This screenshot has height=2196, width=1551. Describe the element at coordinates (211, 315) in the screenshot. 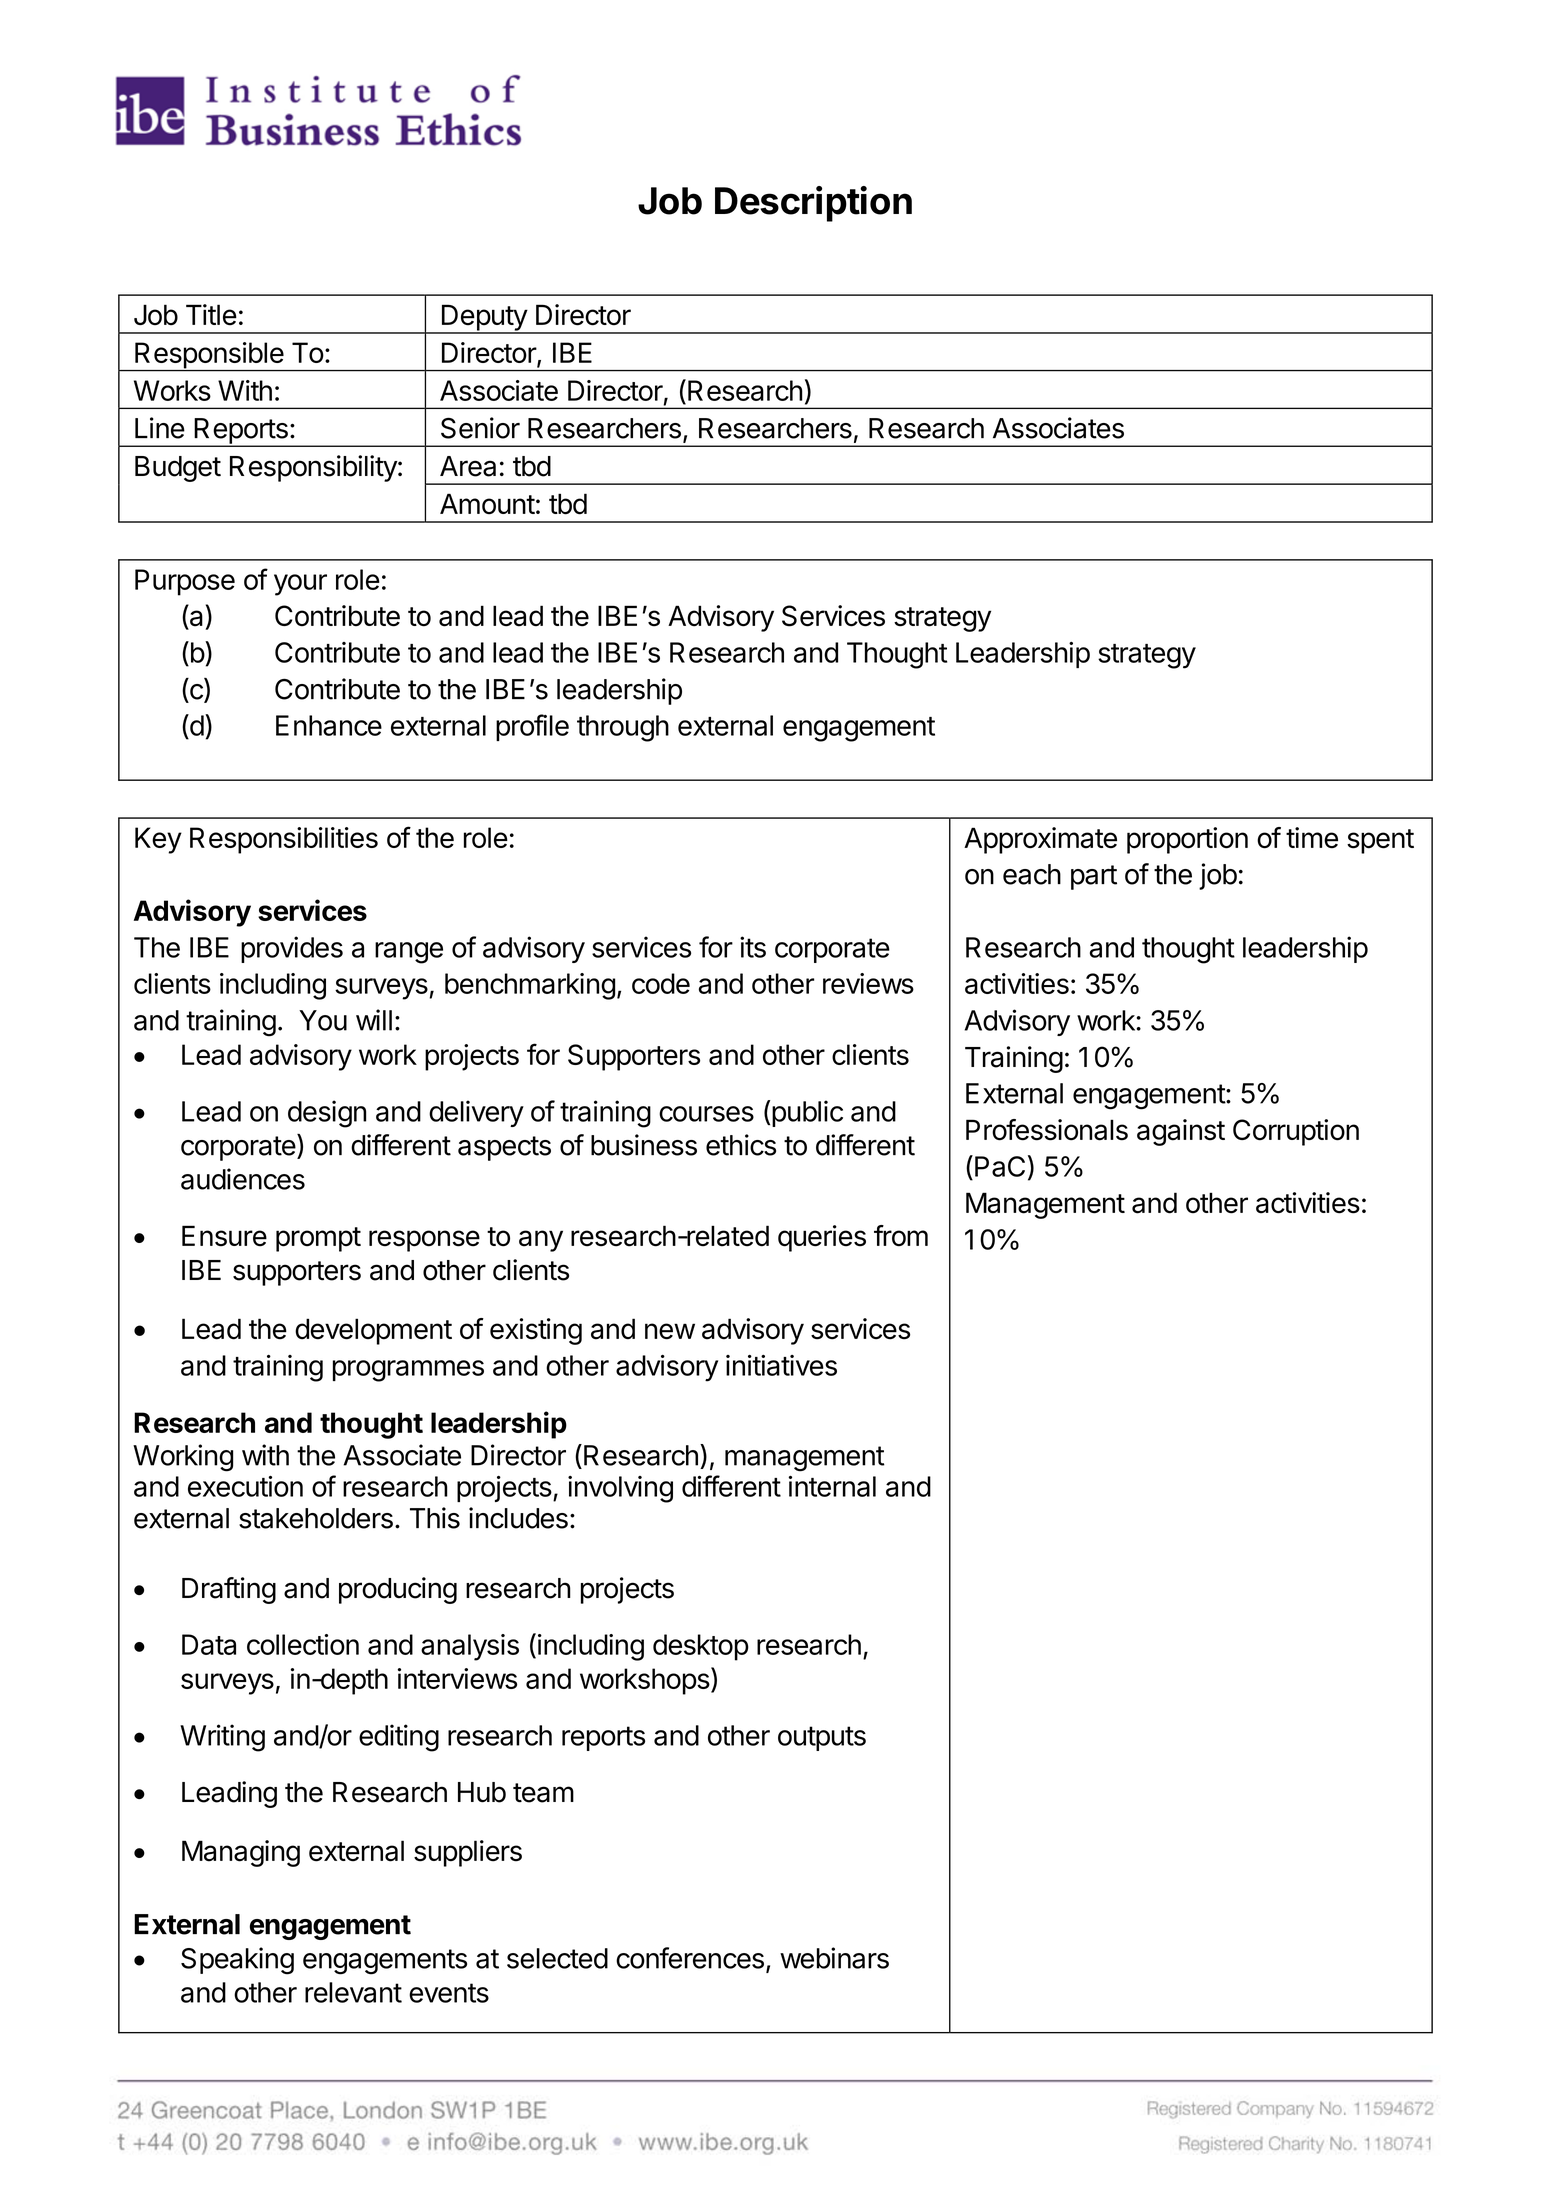

I see `Title` at that location.
